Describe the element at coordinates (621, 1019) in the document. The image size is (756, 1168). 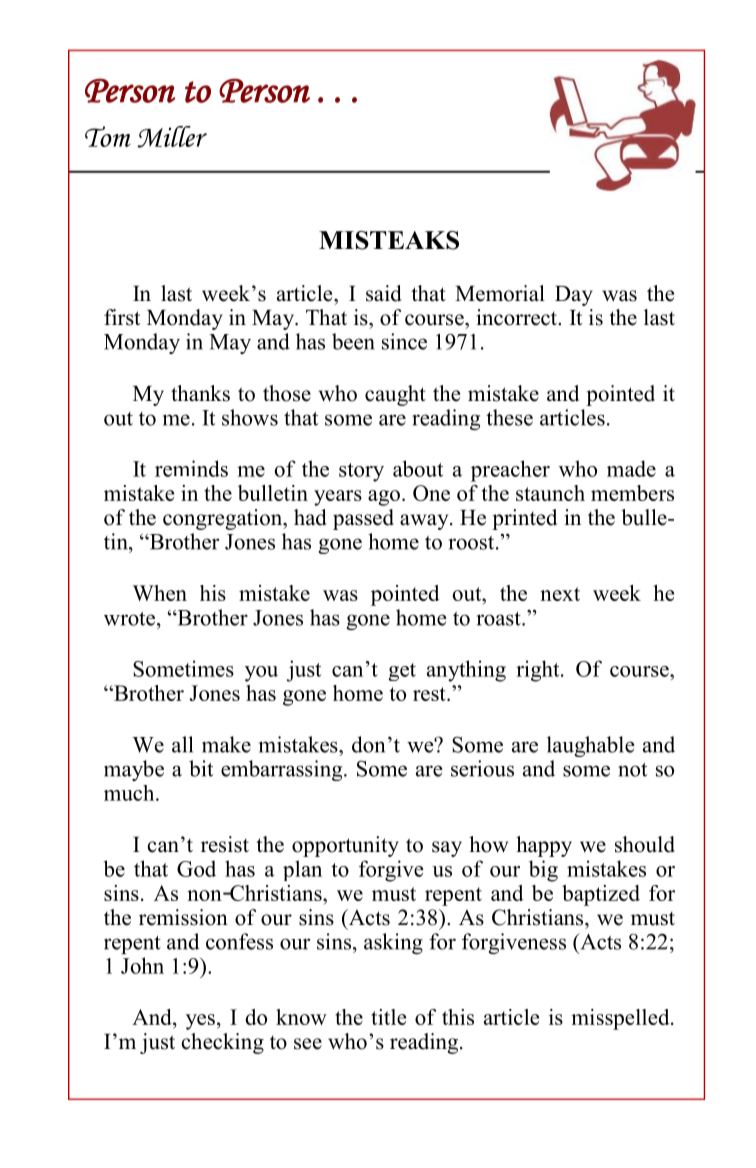
I see `misspelled` at that location.
